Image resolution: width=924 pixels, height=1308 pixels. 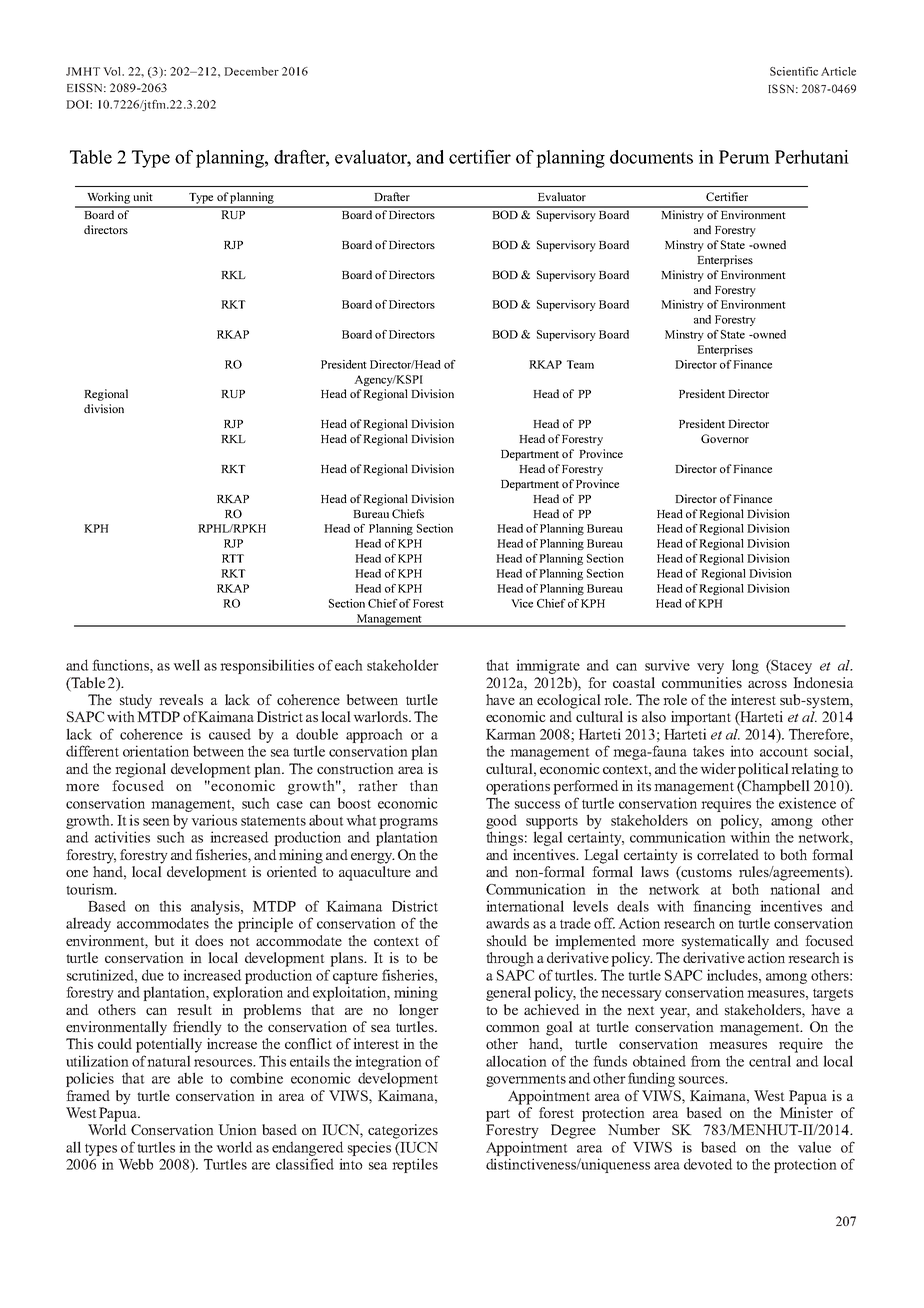 I want to click on financing, so click(x=722, y=907).
